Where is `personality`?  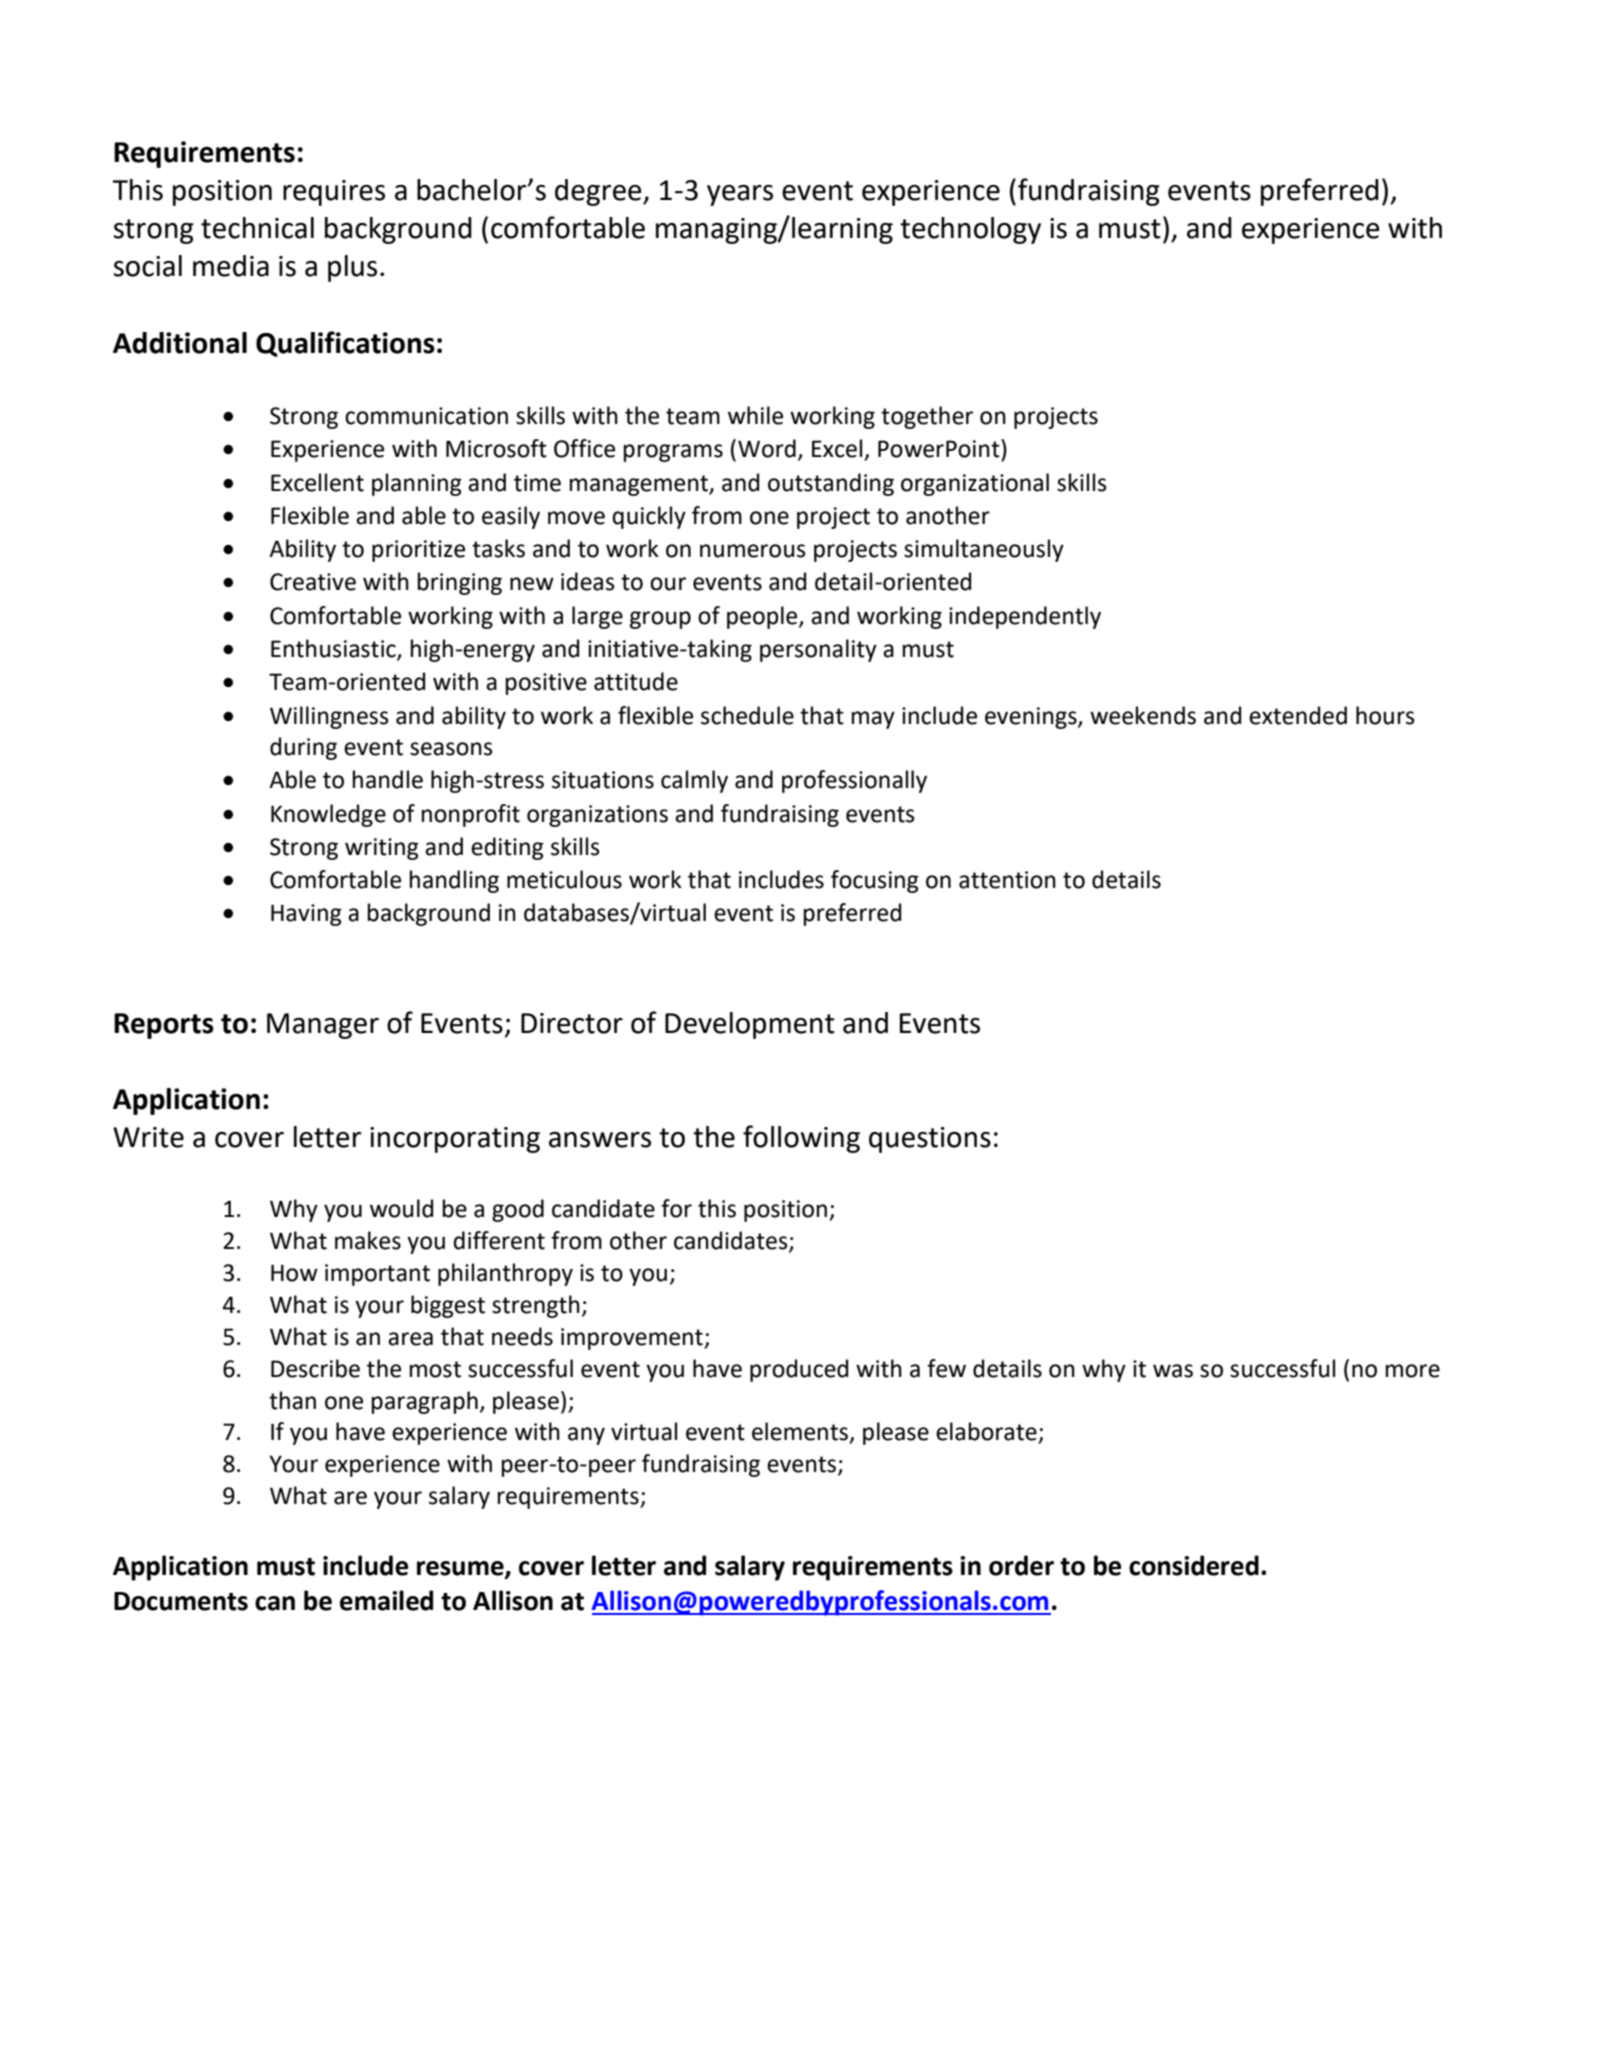
personality is located at coordinates (818, 650).
